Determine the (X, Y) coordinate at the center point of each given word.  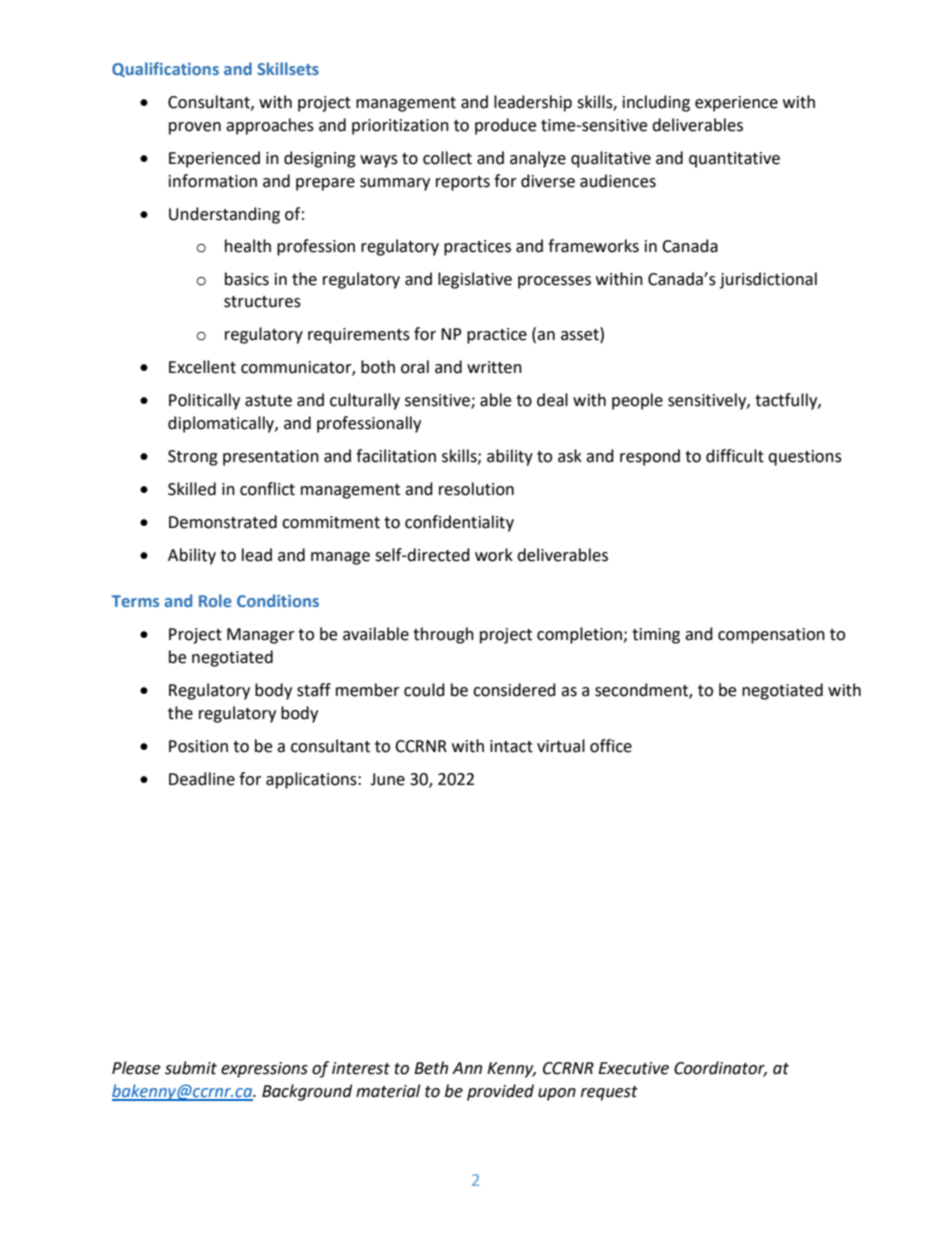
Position (198, 746)
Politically (204, 401)
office (611, 746)
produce (505, 126)
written (494, 367)
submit (191, 1068)
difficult (735, 456)
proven (195, 128)
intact (511, 746)
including (656, 103)
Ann (467, 1068)
